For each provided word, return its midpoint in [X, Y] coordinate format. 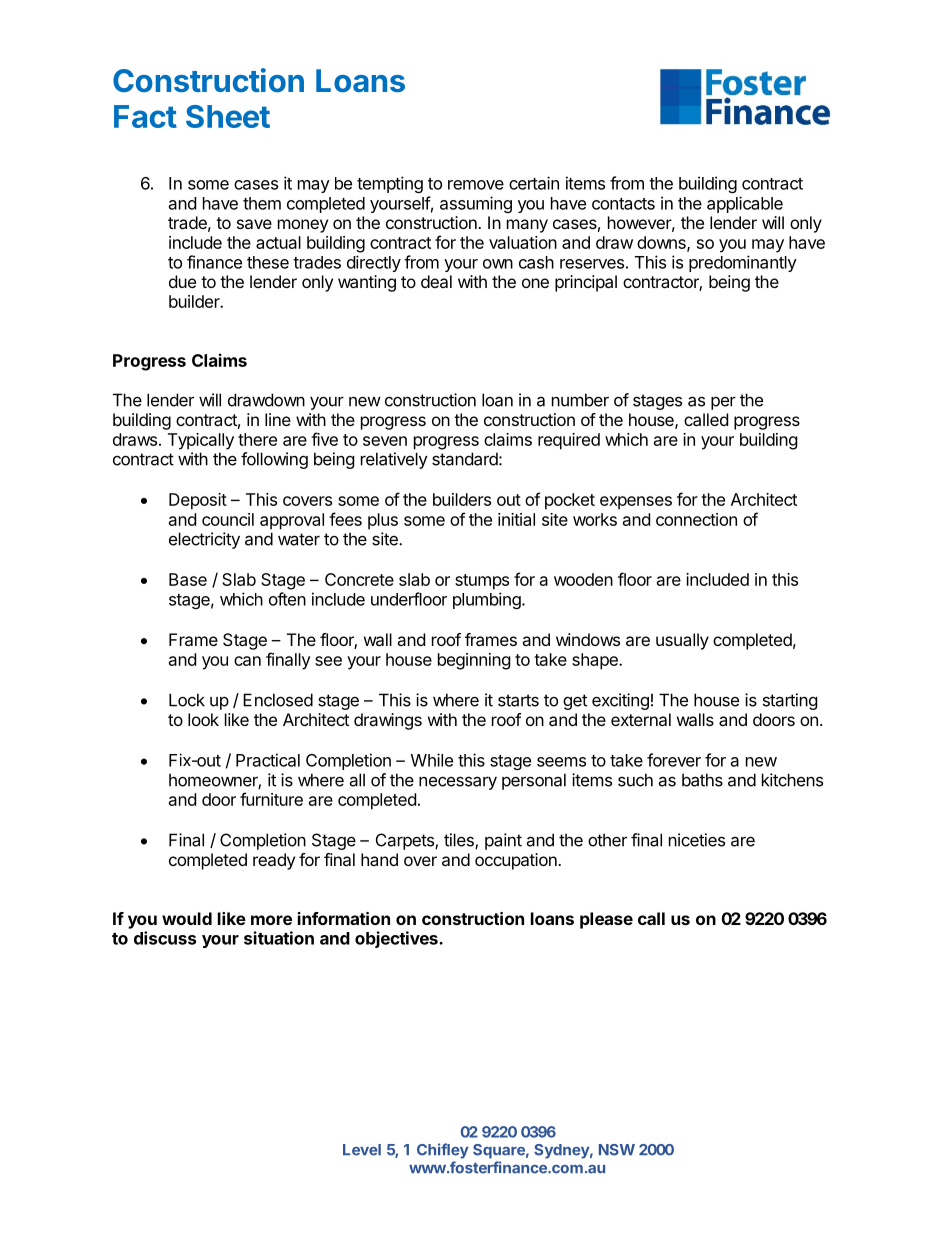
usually [682, 641]
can [247, 661]
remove [476, 185]
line [278, 419]
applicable [745, 204]
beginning [474, 661]
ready [274, 861]
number [580, 400]
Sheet [228, 116]
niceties [697, 840]
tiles [460, 841]
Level [362, 1150]
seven [385, 441]
